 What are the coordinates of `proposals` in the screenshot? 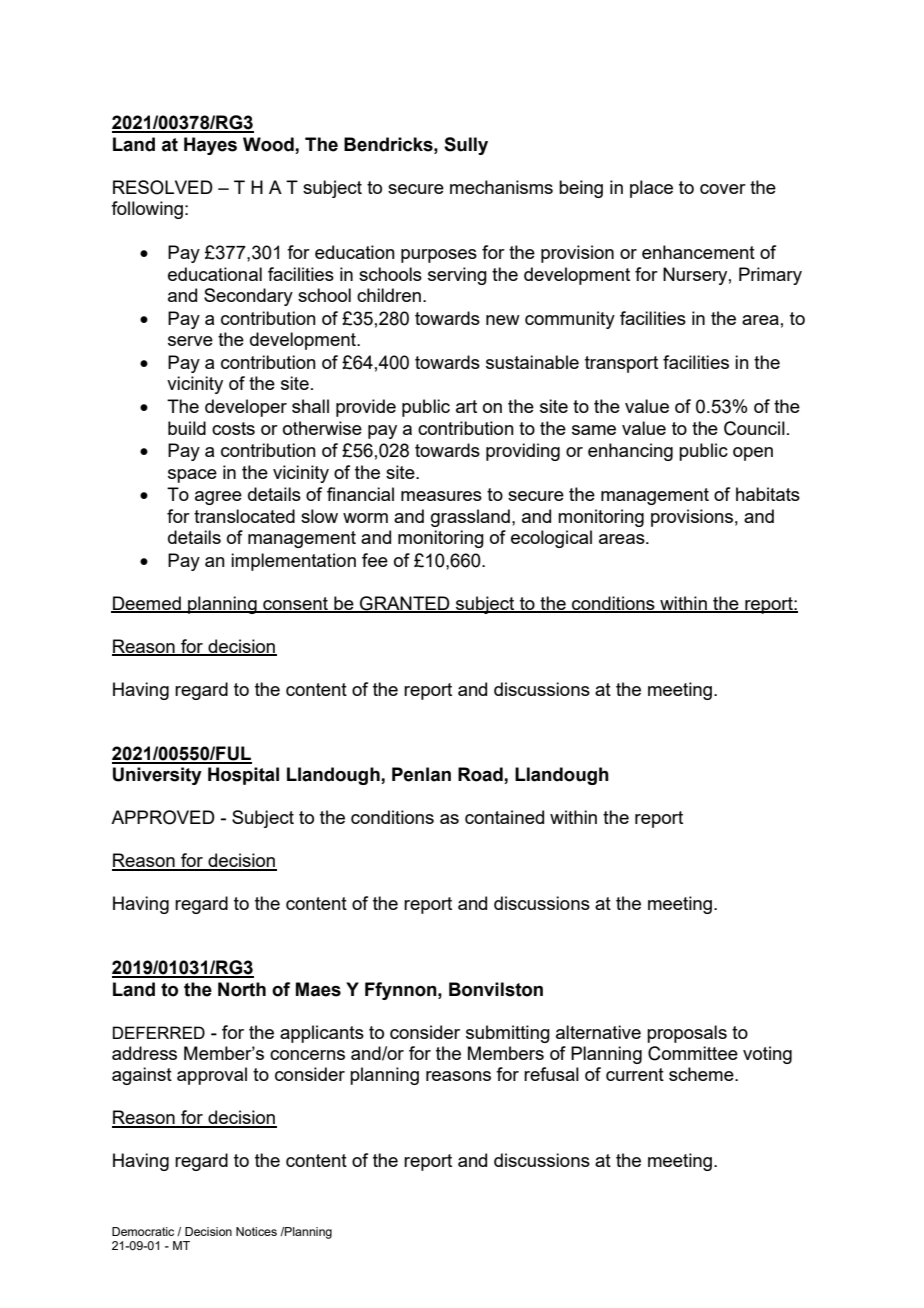 It's located at (687, 1034).
